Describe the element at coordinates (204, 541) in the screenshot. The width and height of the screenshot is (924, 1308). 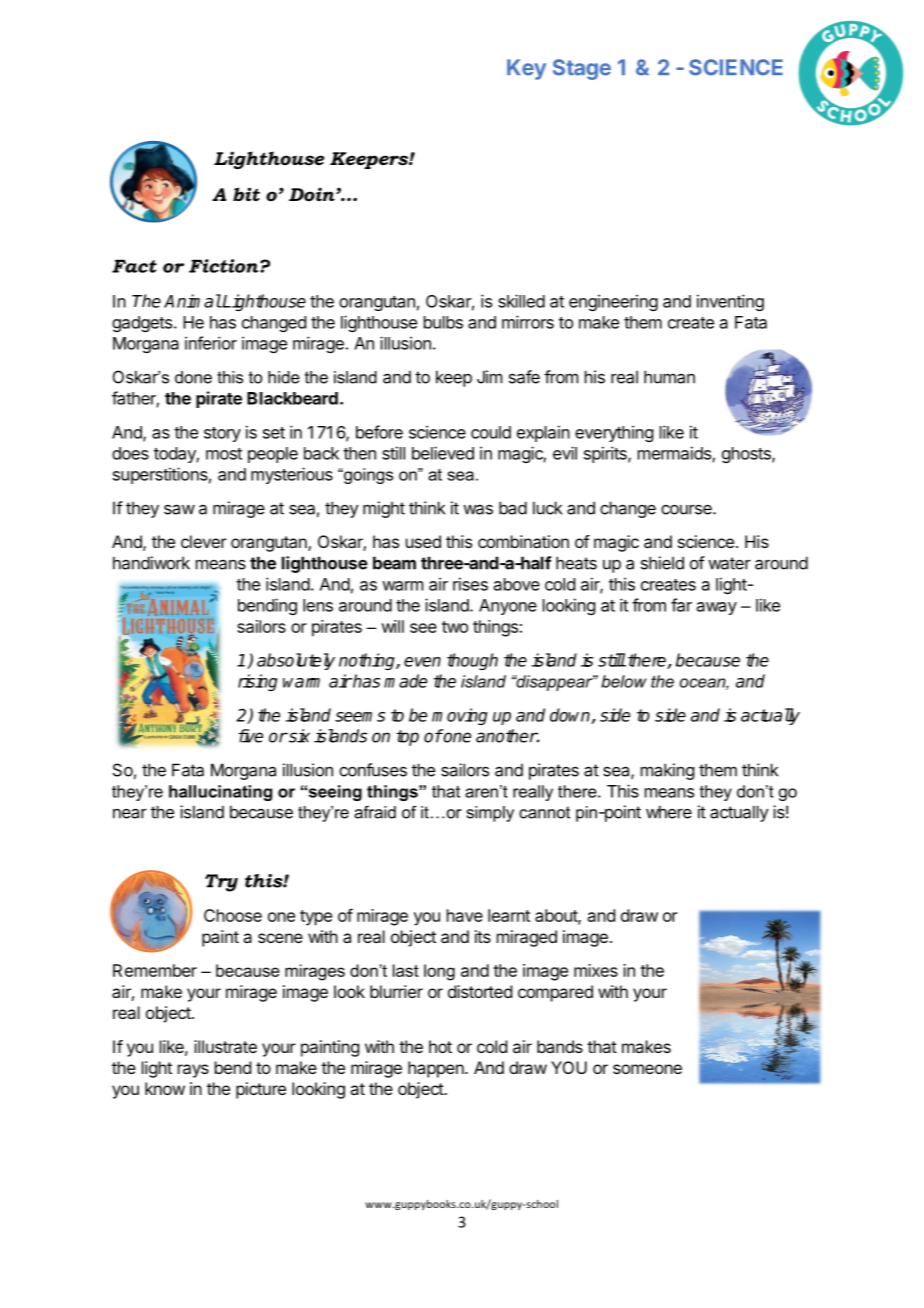
I see `clever` at that location.
